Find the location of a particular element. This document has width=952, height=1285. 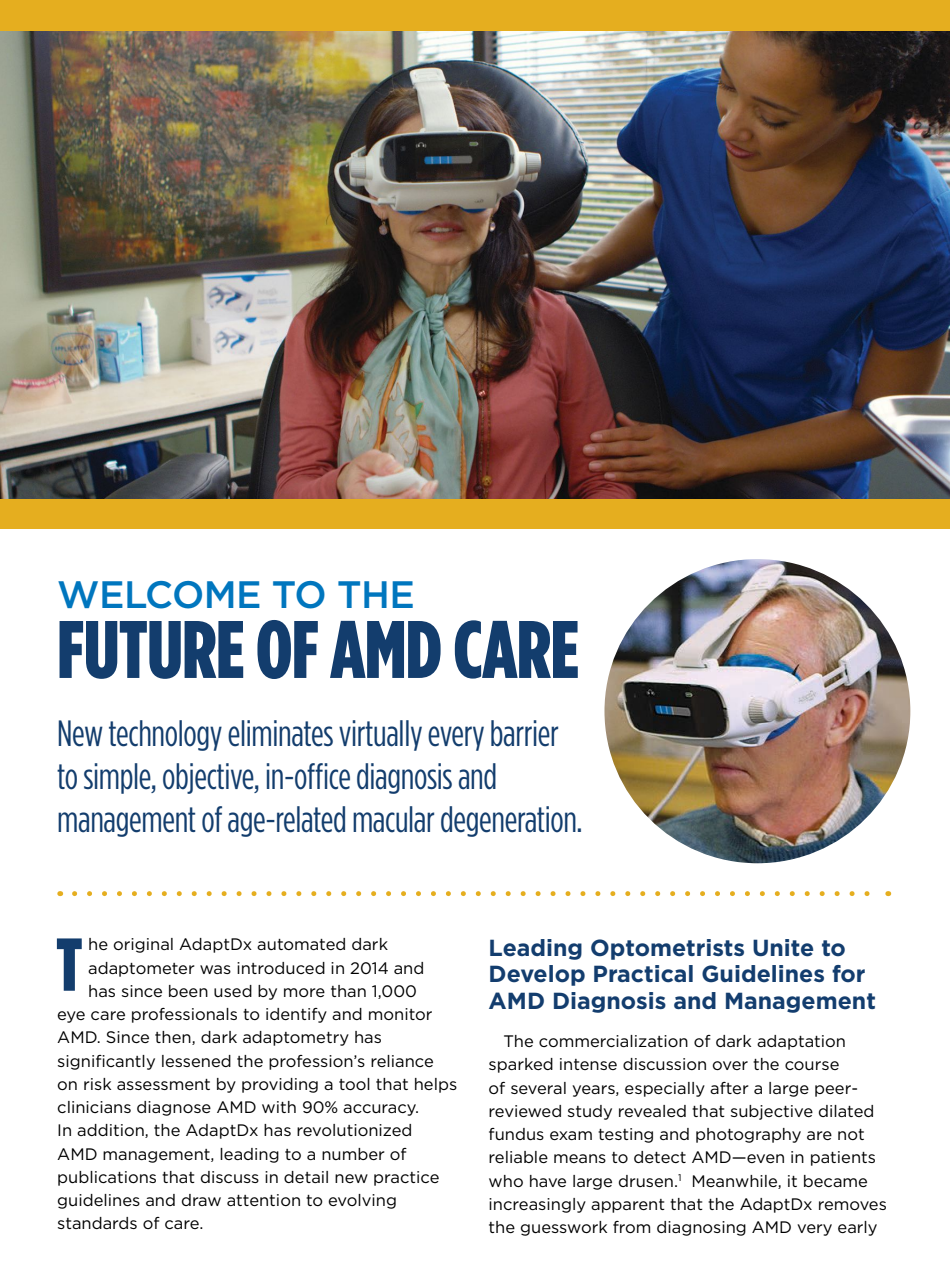

diagnosing is located at coordinates (701, 1228).
